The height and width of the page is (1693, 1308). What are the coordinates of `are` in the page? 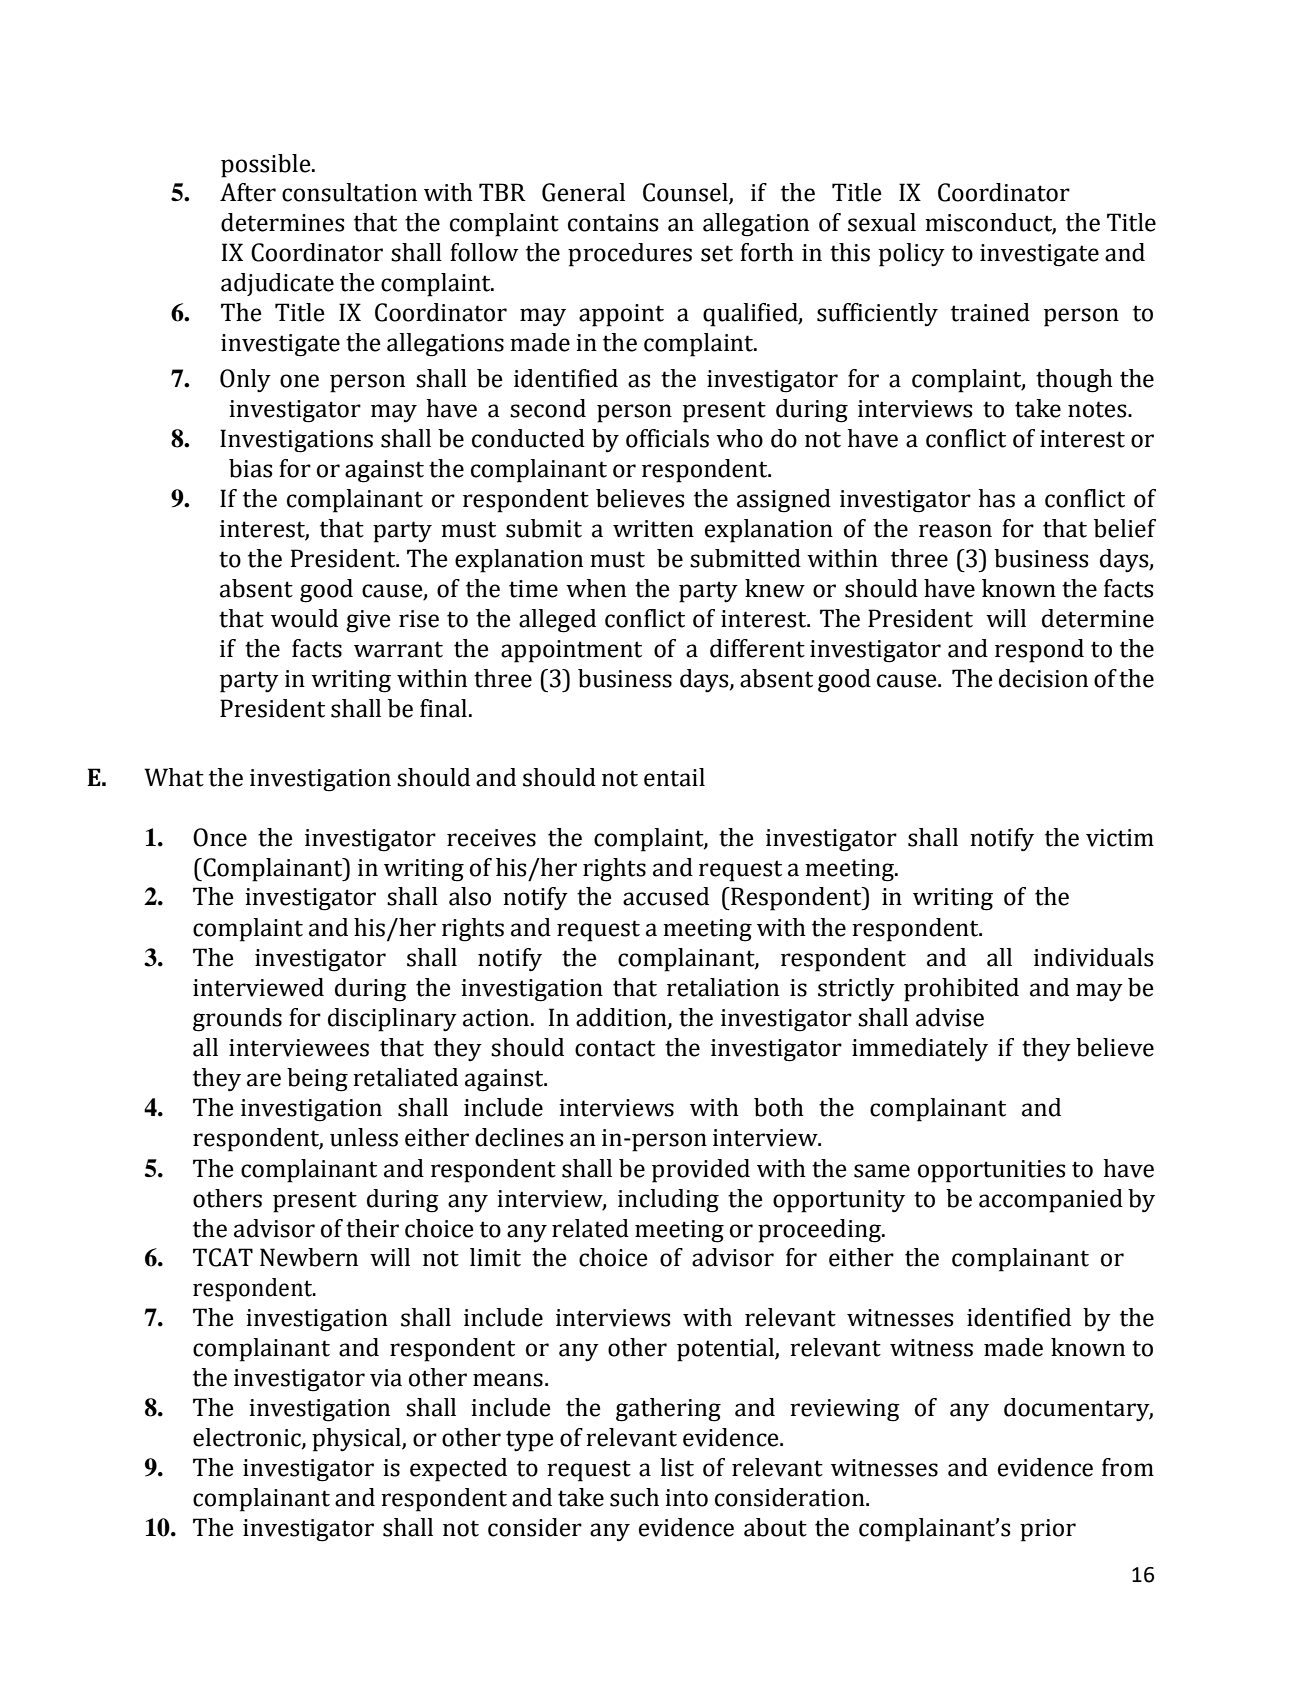 It's located at (264, 1080).
